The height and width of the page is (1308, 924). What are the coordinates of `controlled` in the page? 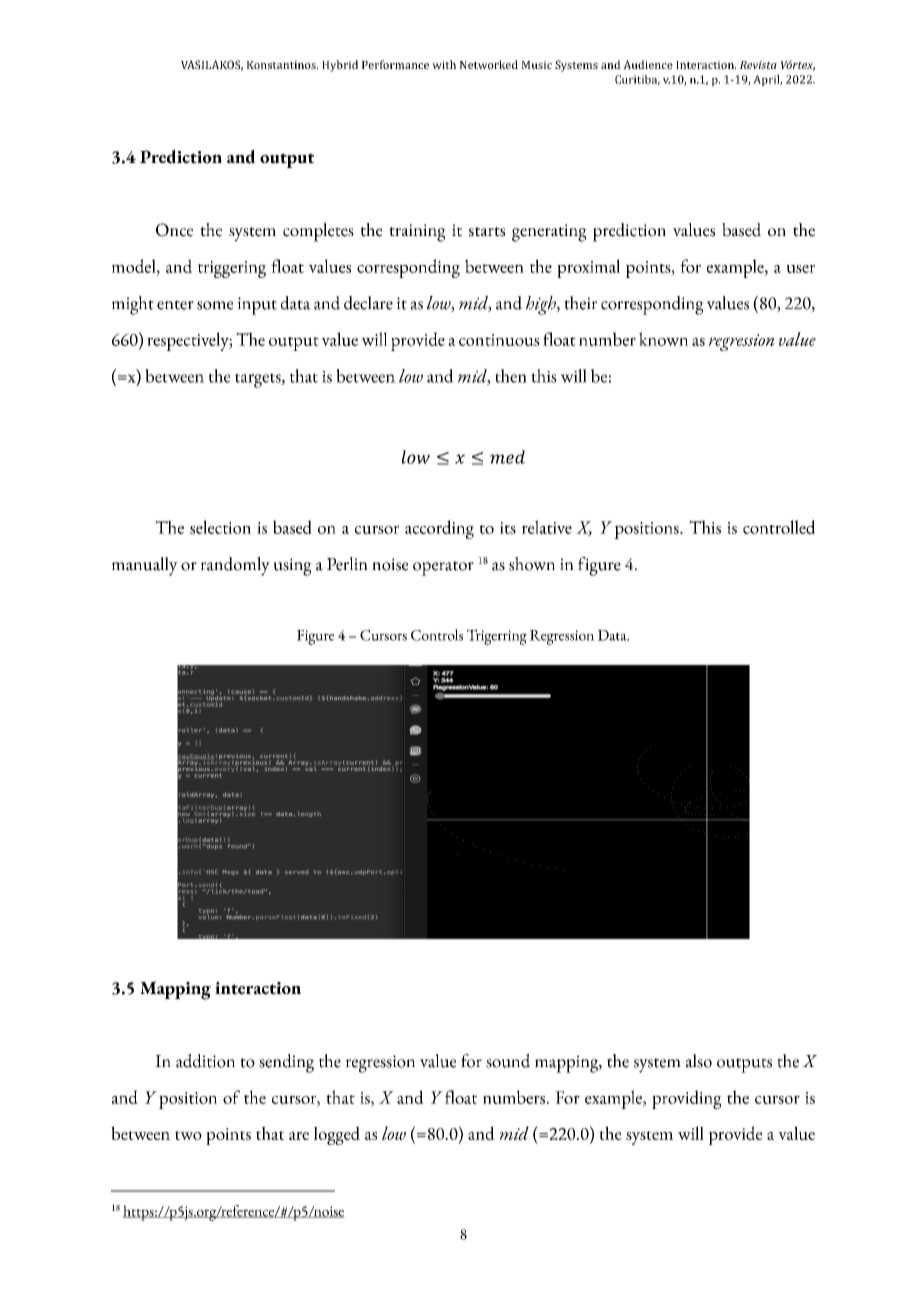 It's located at (779, 527).
